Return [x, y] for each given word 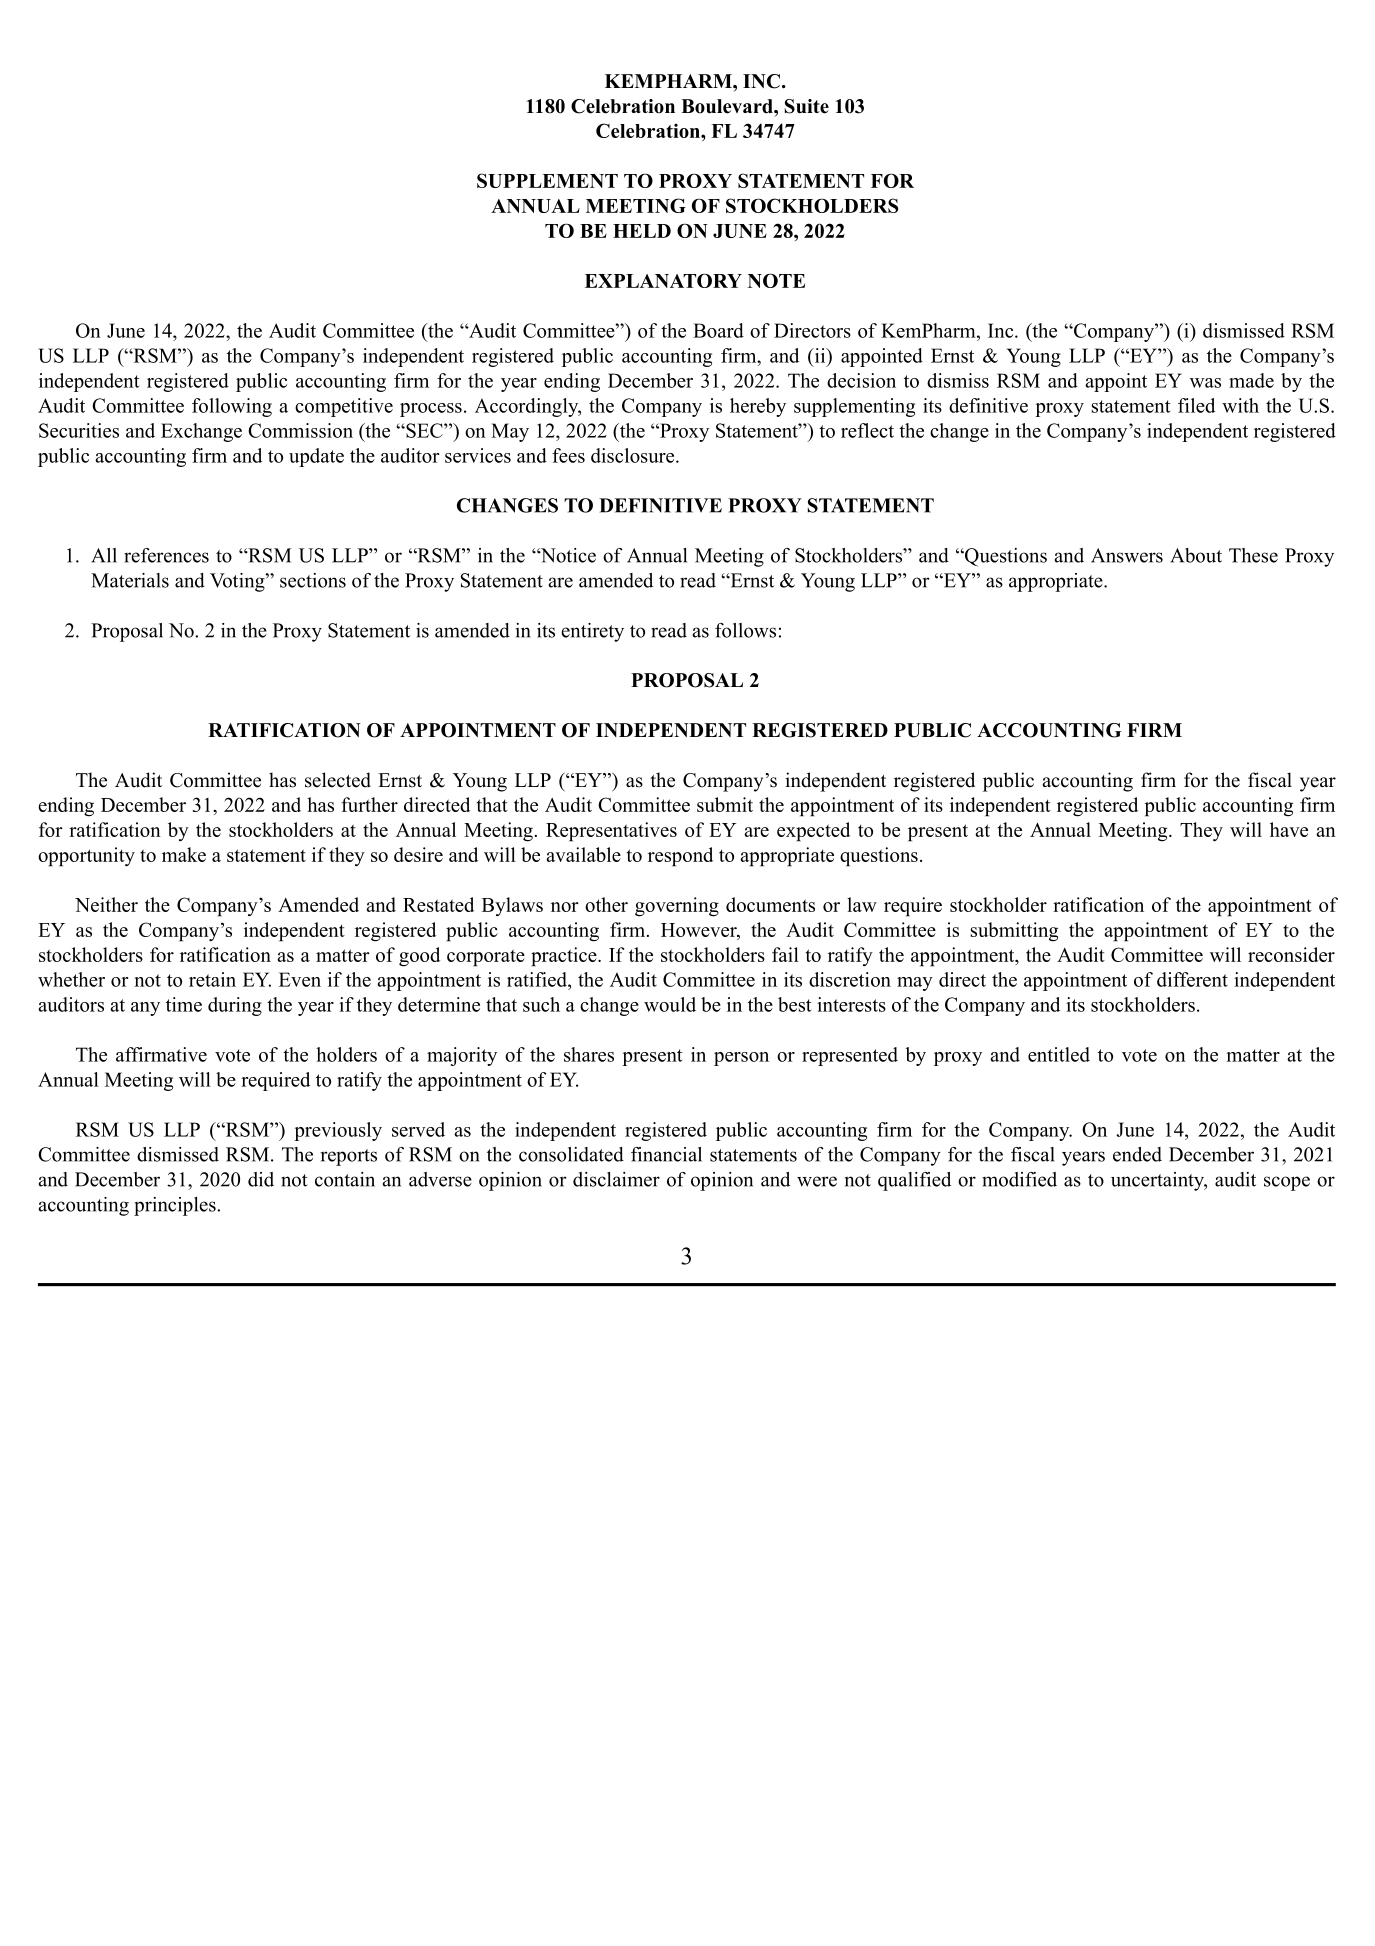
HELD [642, 231]
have [1289, 829]
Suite [807, 106]
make [184, 854]
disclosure [634, 455]
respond [680, 857]
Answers [1127, 555]
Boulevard [728, 106]
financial [666, 1154]
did [261, 1179]
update [316, 457]
